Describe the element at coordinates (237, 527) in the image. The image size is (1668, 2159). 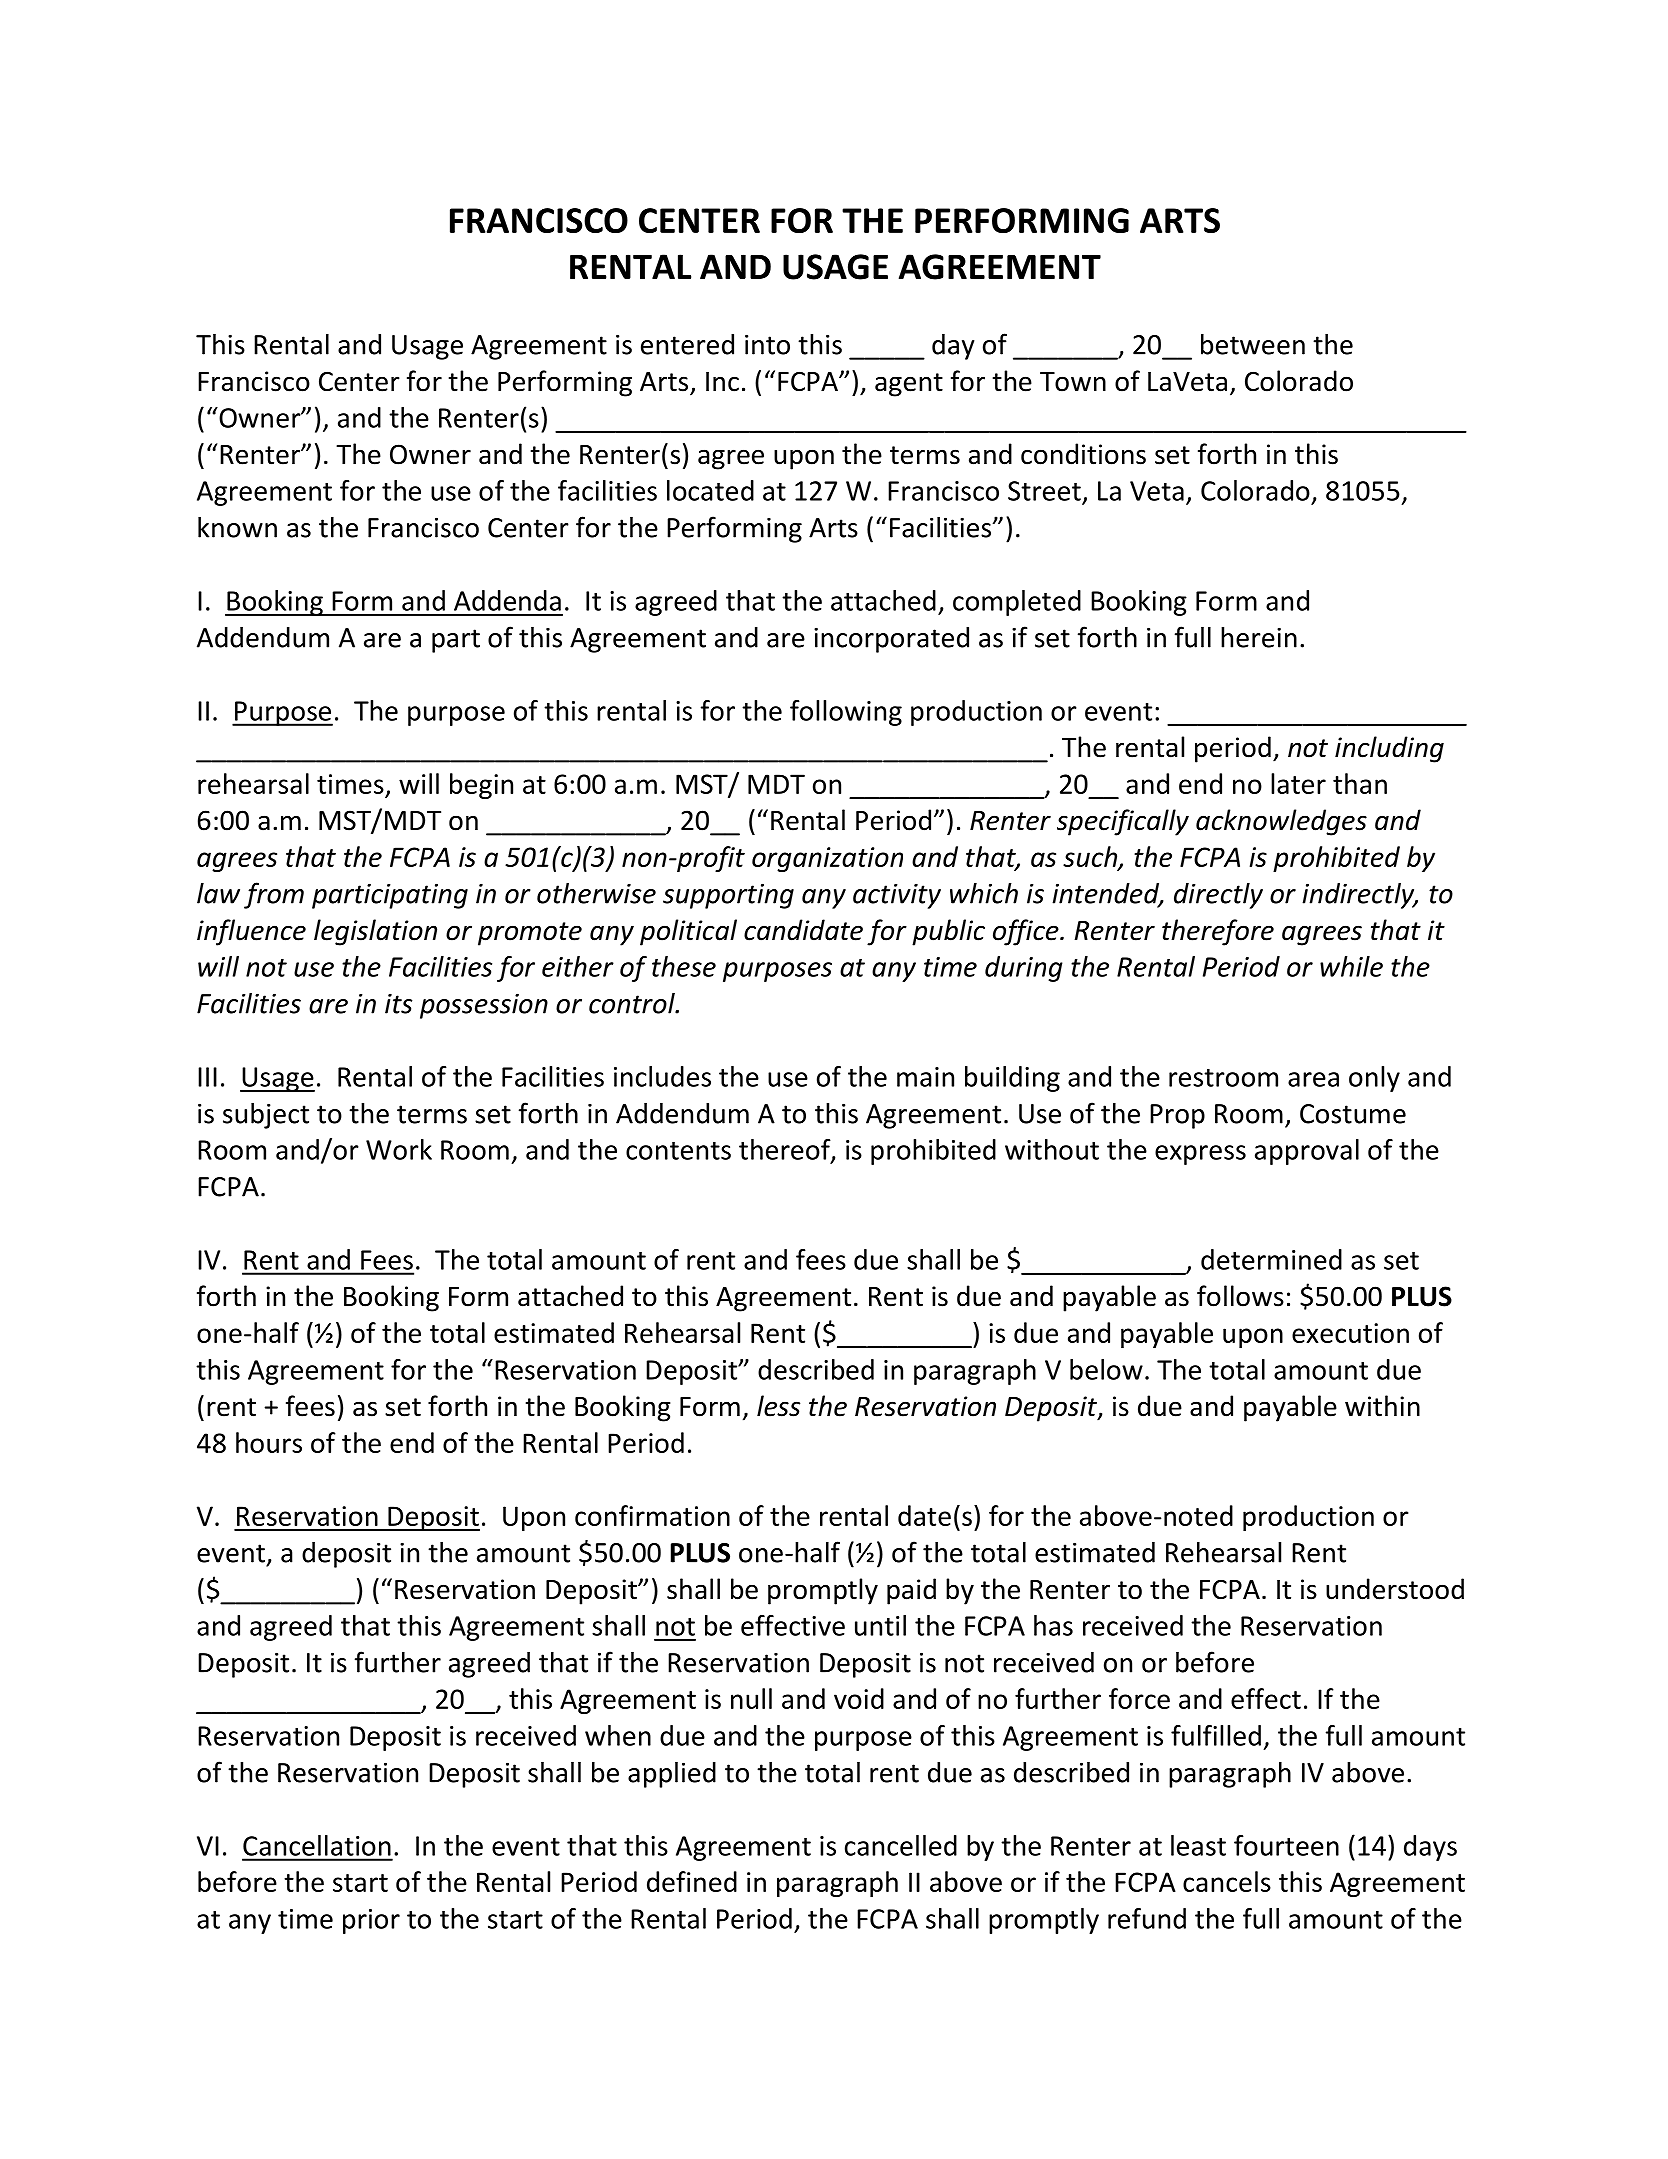
I see `known` at that location.
